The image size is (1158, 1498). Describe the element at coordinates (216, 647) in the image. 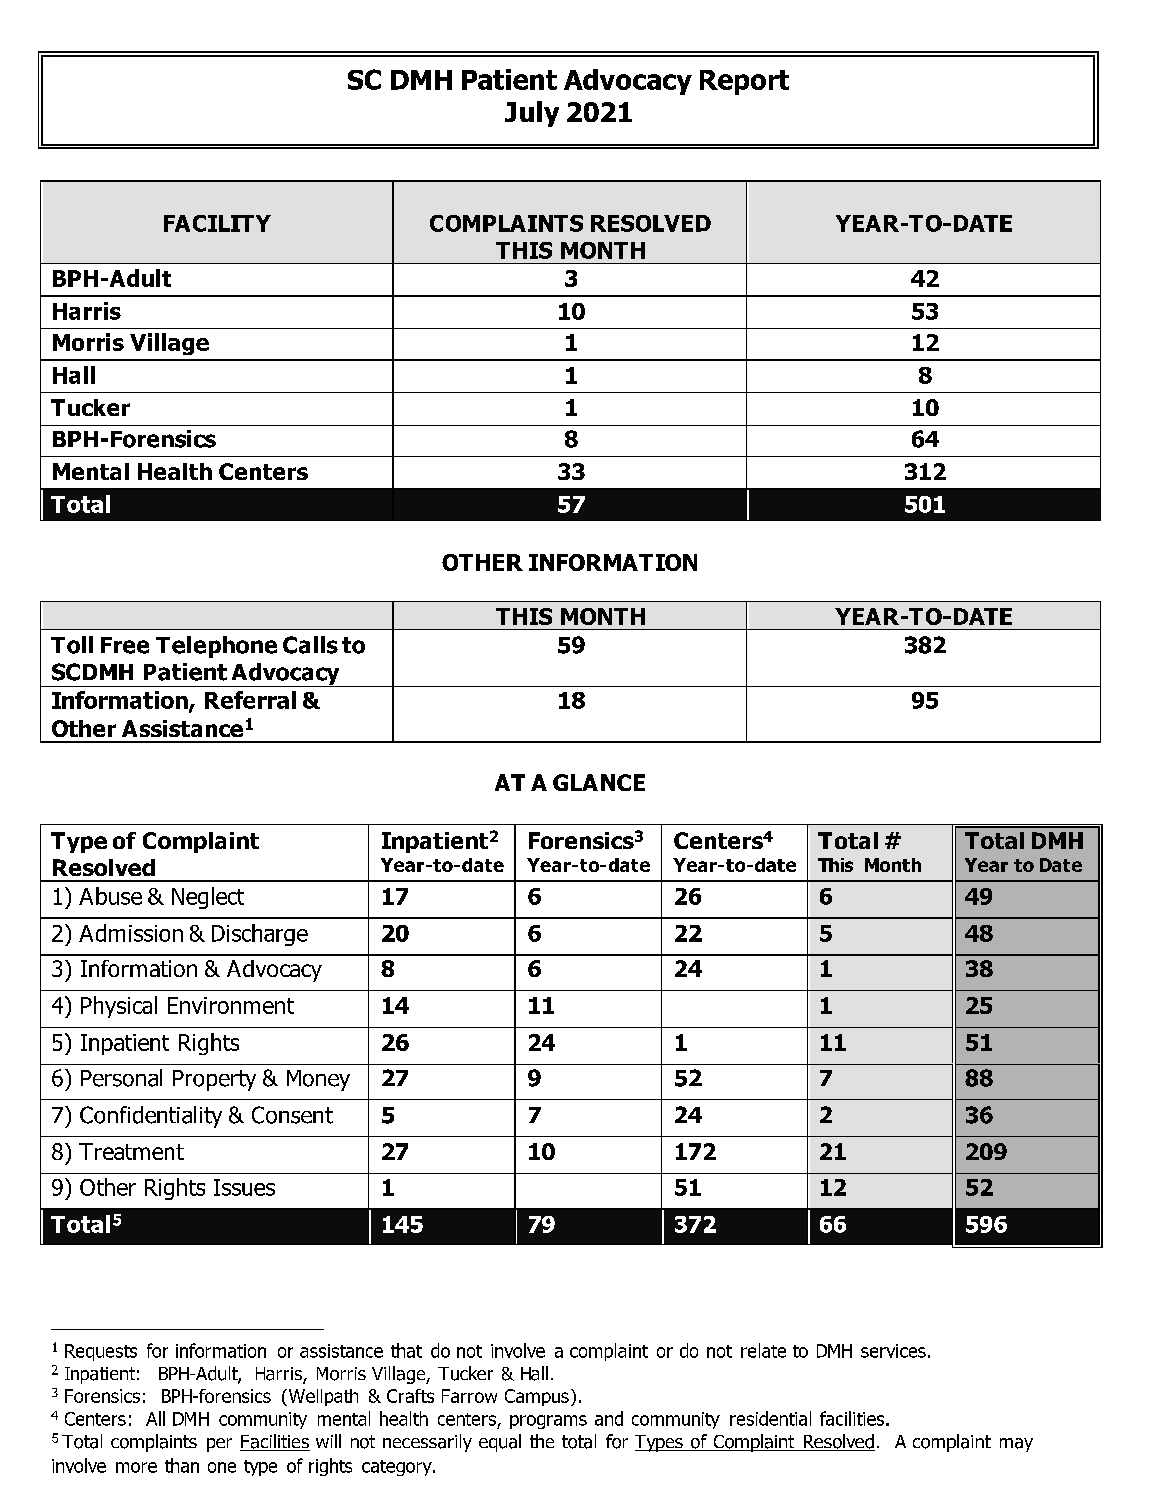

I see `Telephone` at that location.
